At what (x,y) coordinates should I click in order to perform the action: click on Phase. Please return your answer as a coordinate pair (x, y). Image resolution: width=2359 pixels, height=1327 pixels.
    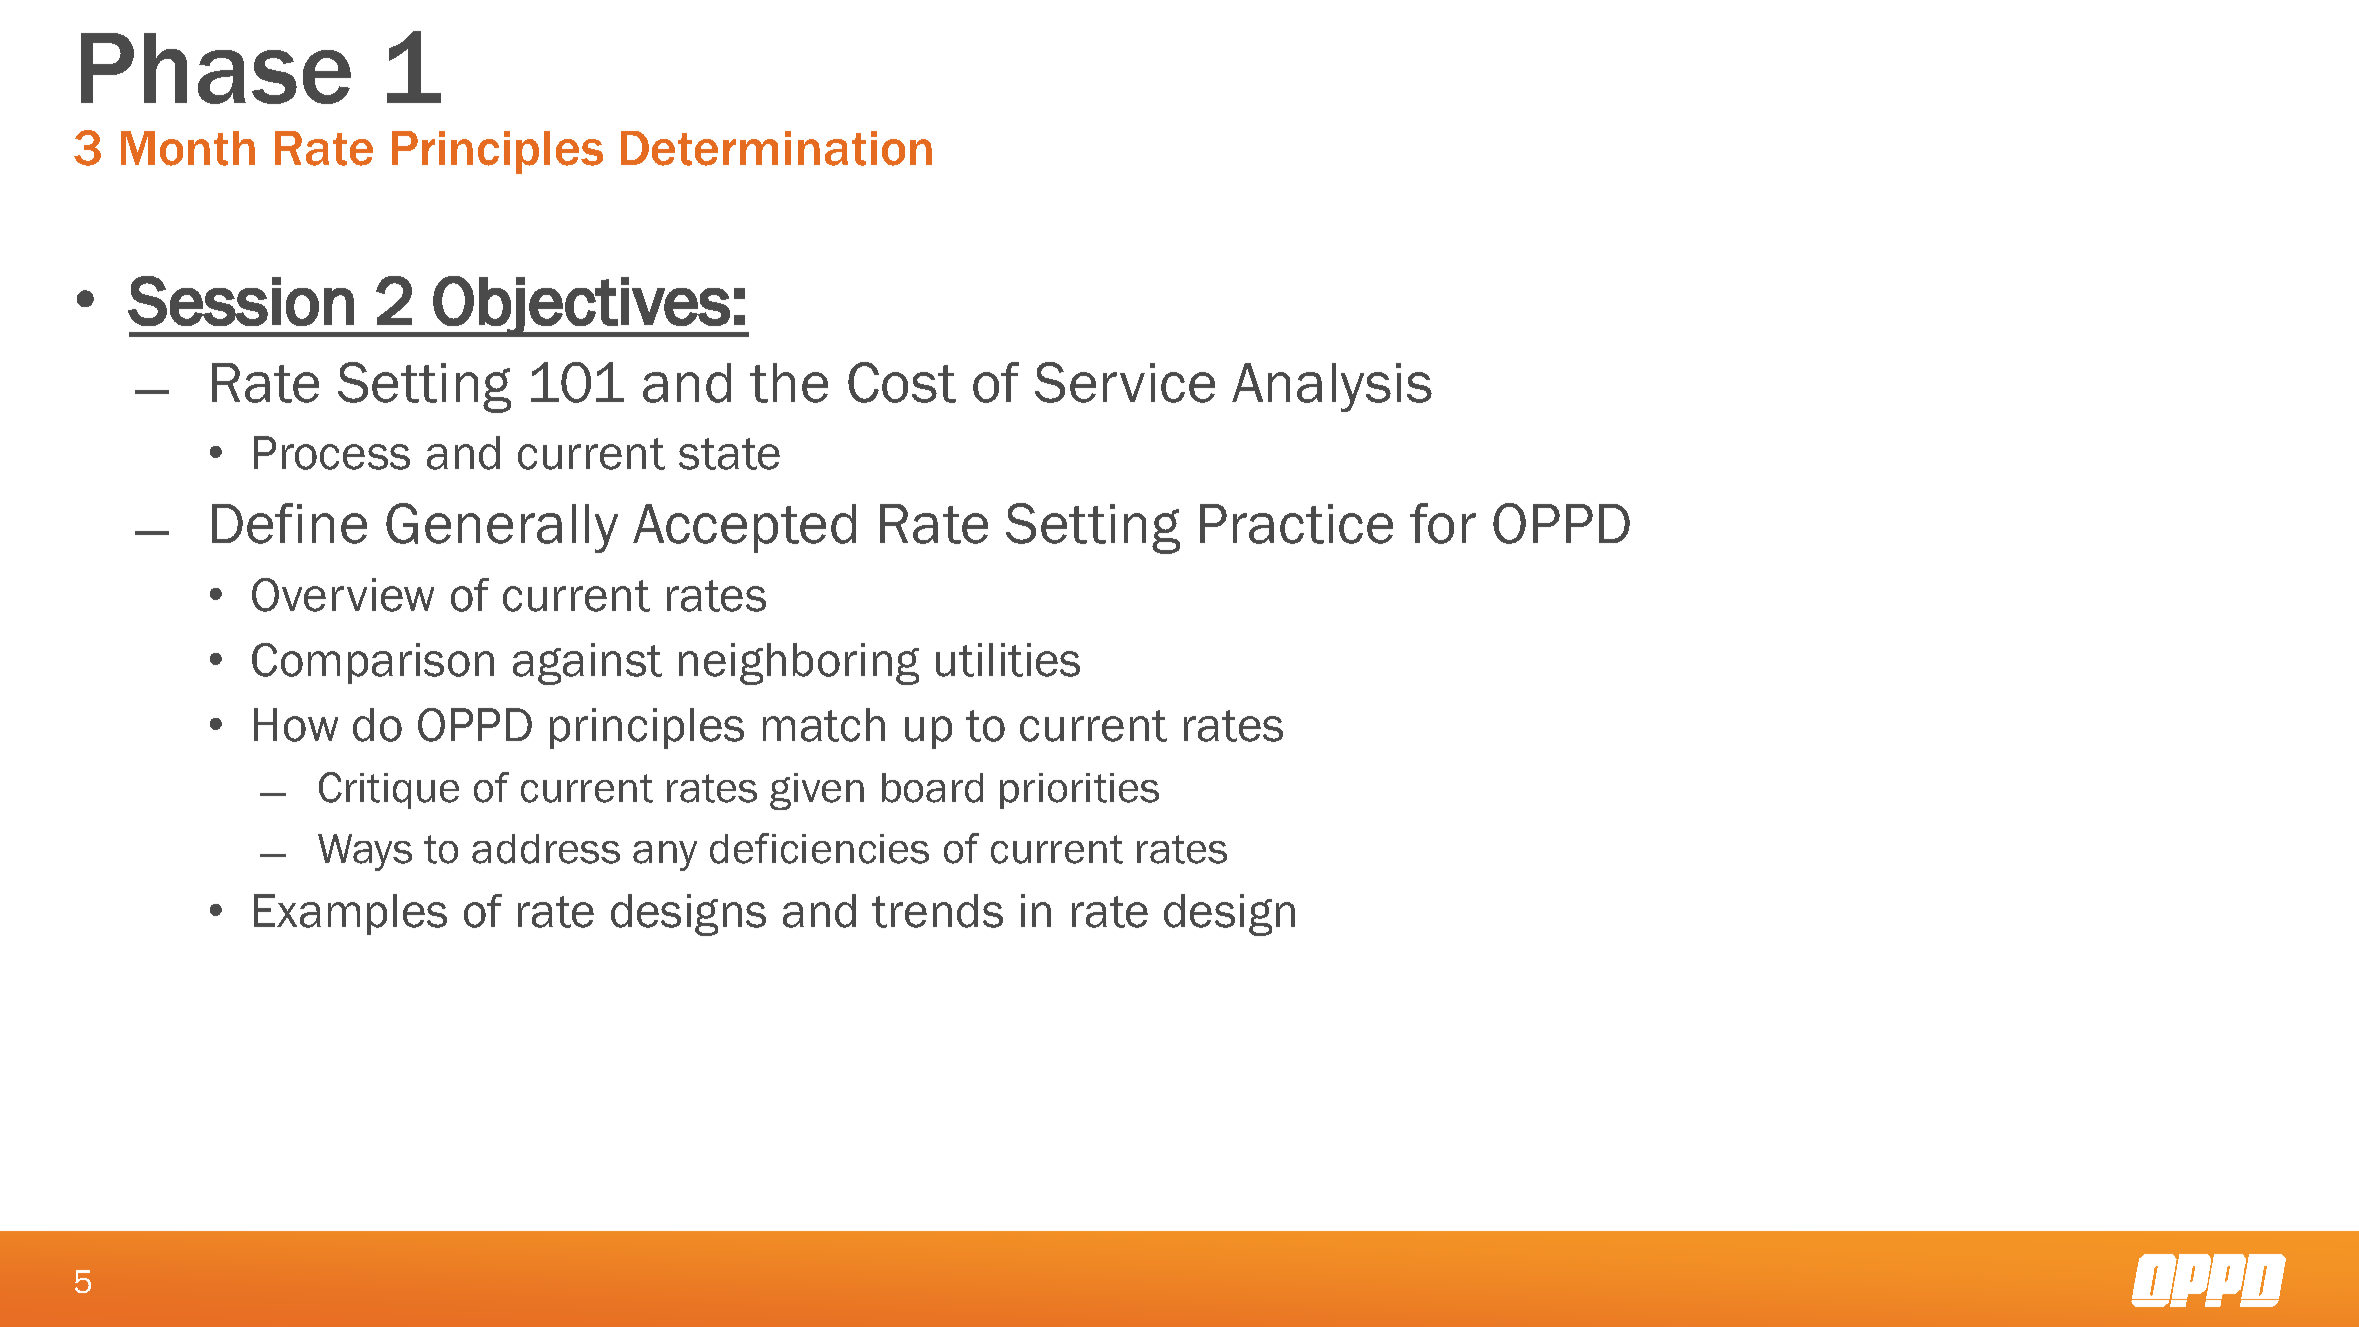
    Looking at the image, I should click on (216, 68).
